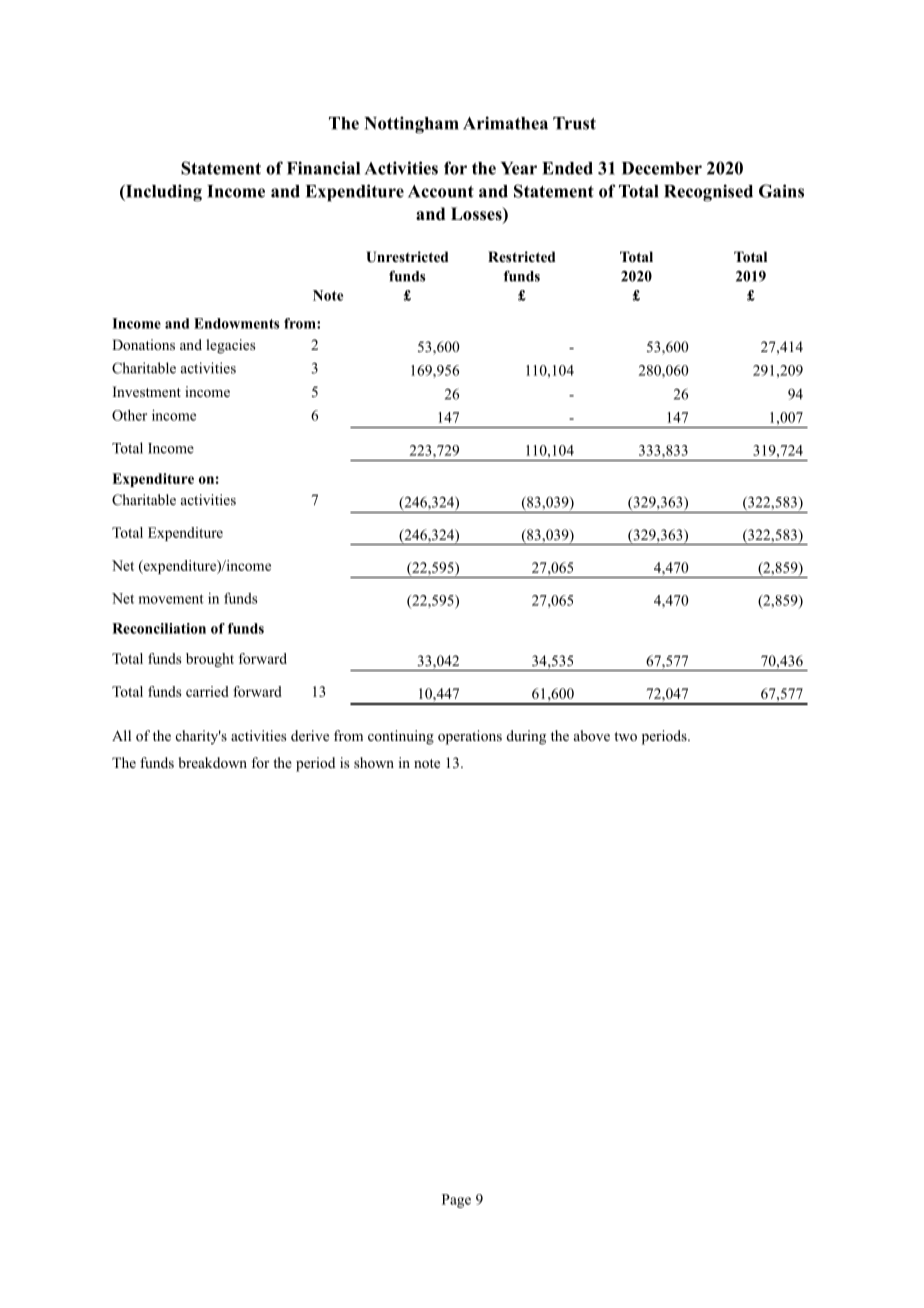  Describe the element at coordinates (456, 1201) in the image. I see `Page` at that location.
